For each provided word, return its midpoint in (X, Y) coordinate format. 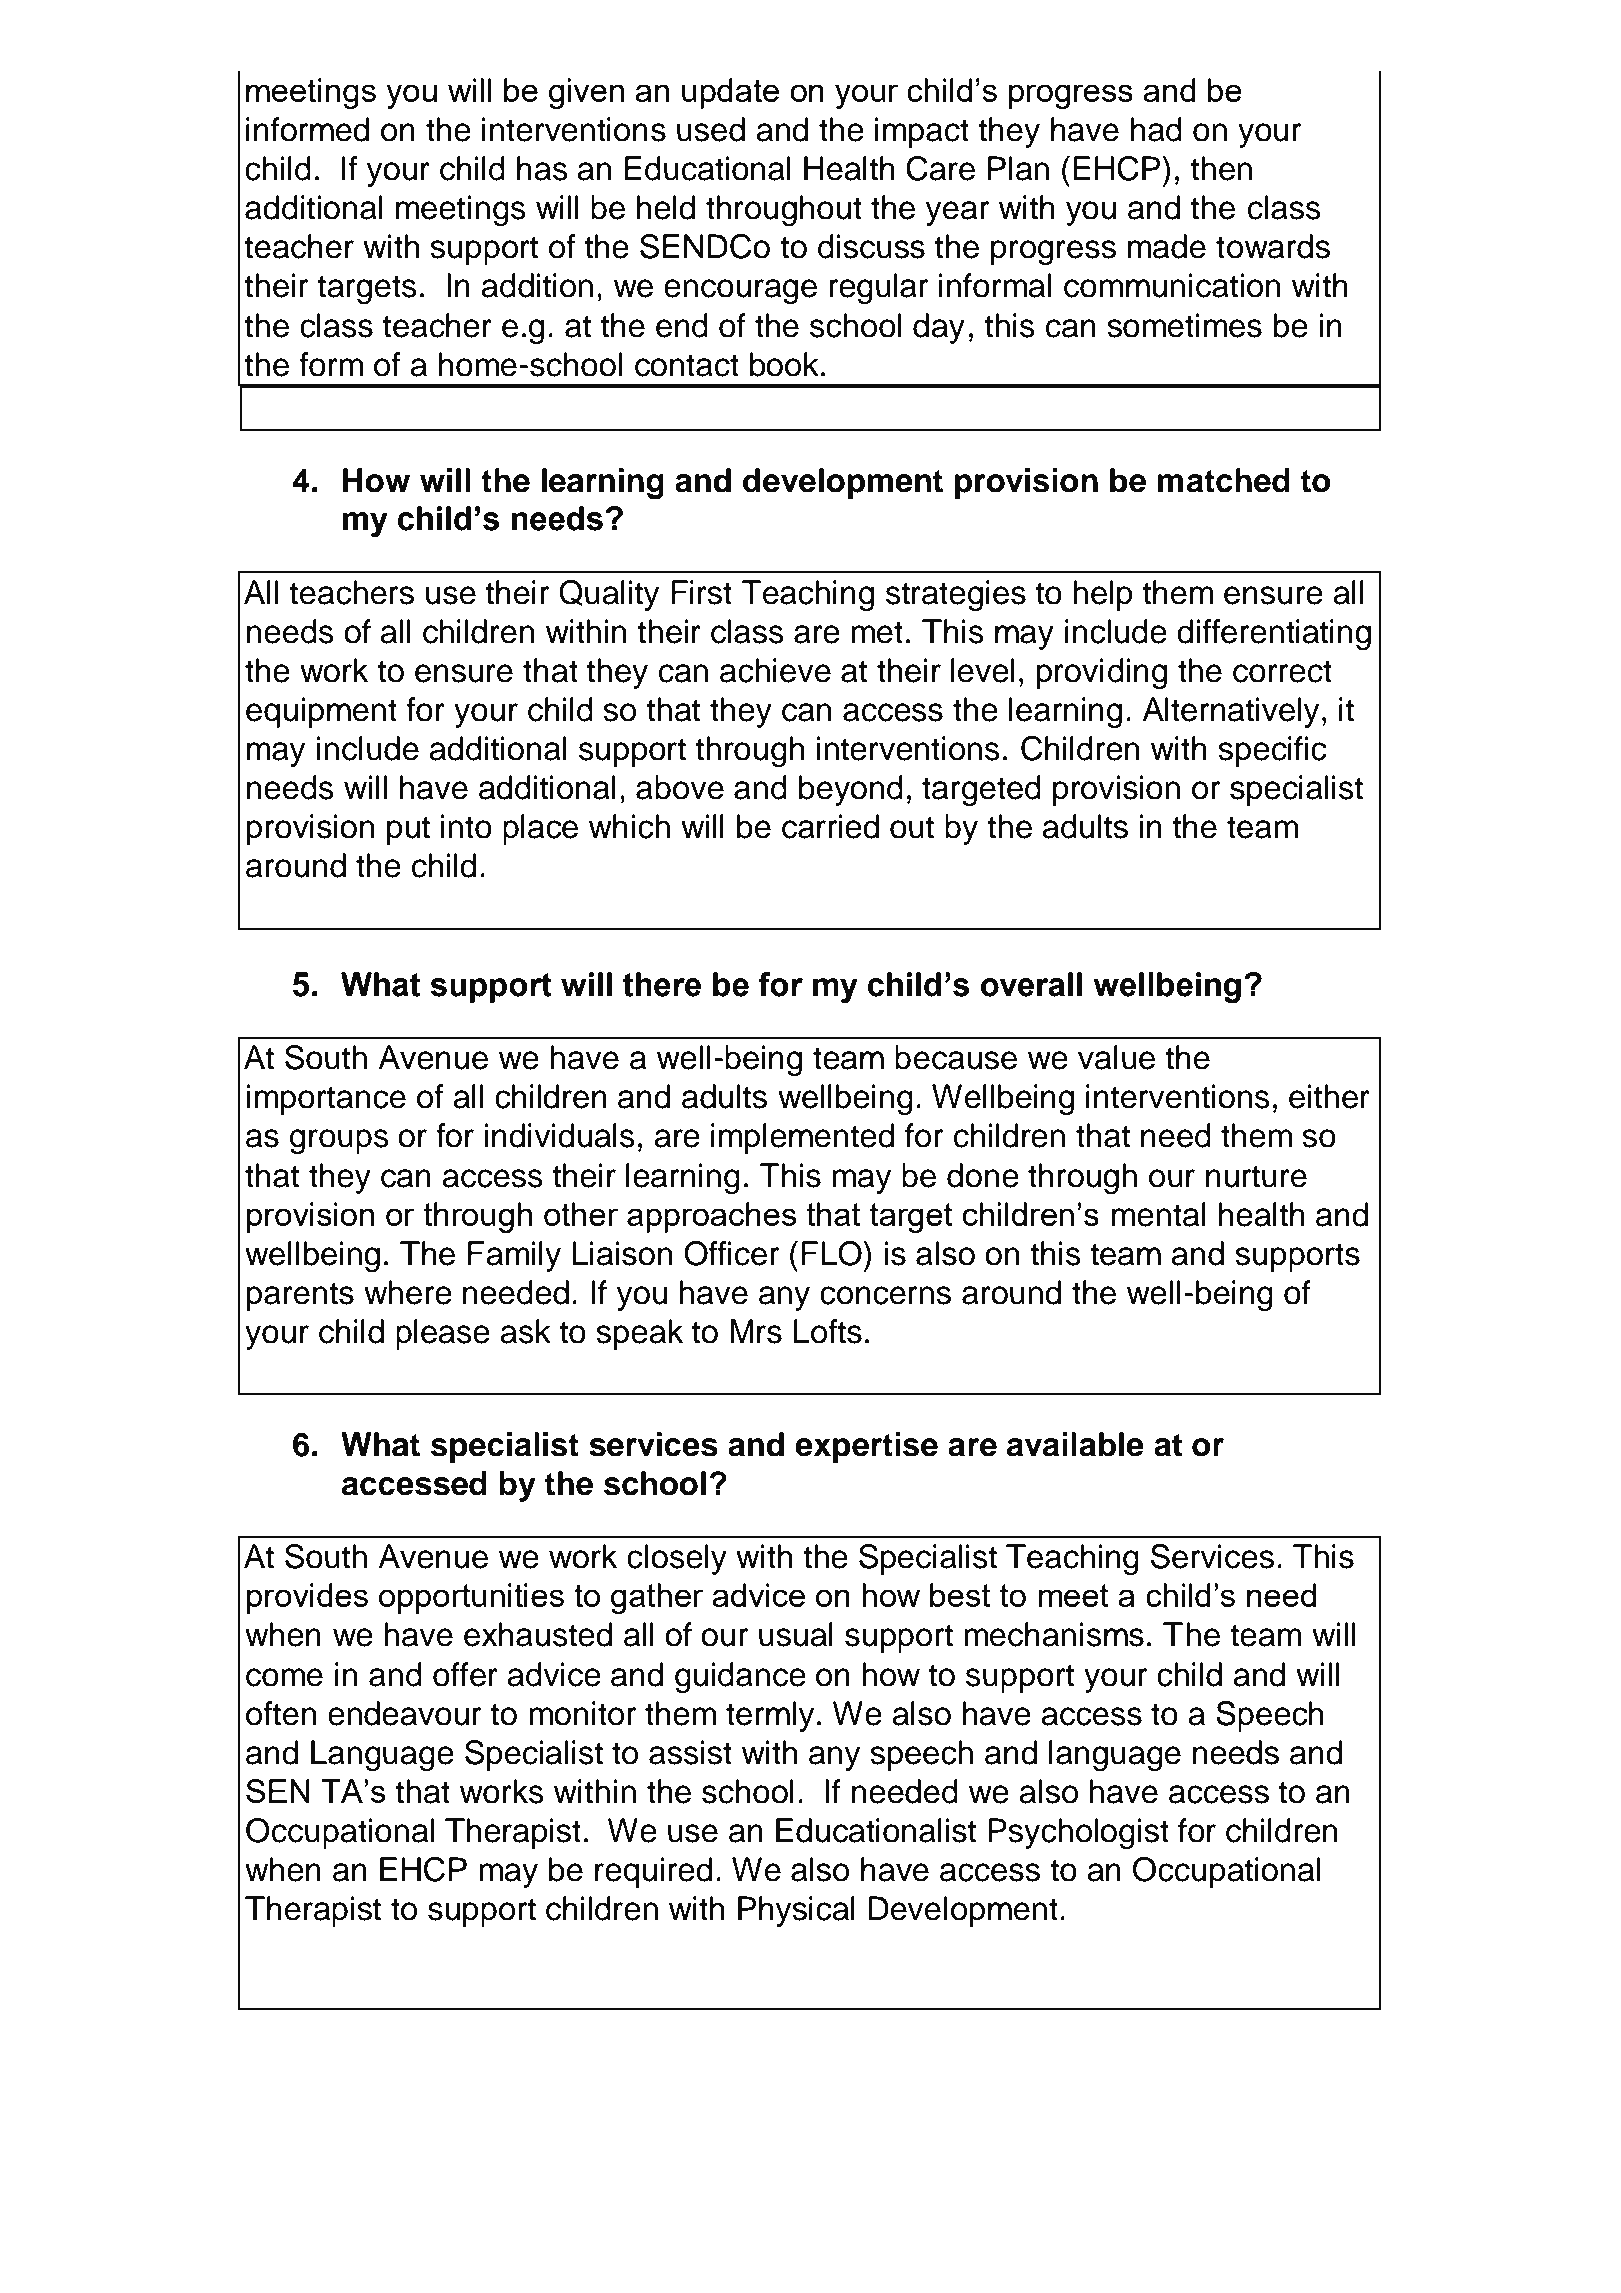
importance (326, 1099)
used (711, 129)
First (701, 592)
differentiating (1274, 635)
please (443, 1334)
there (662, 984)
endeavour (404, 1713)
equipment (321, 712)
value (1116, 1057)
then (1221, 168)
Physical (796, 1911)
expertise (866, 1447)
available (1075, 1444)
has (542, 168)
